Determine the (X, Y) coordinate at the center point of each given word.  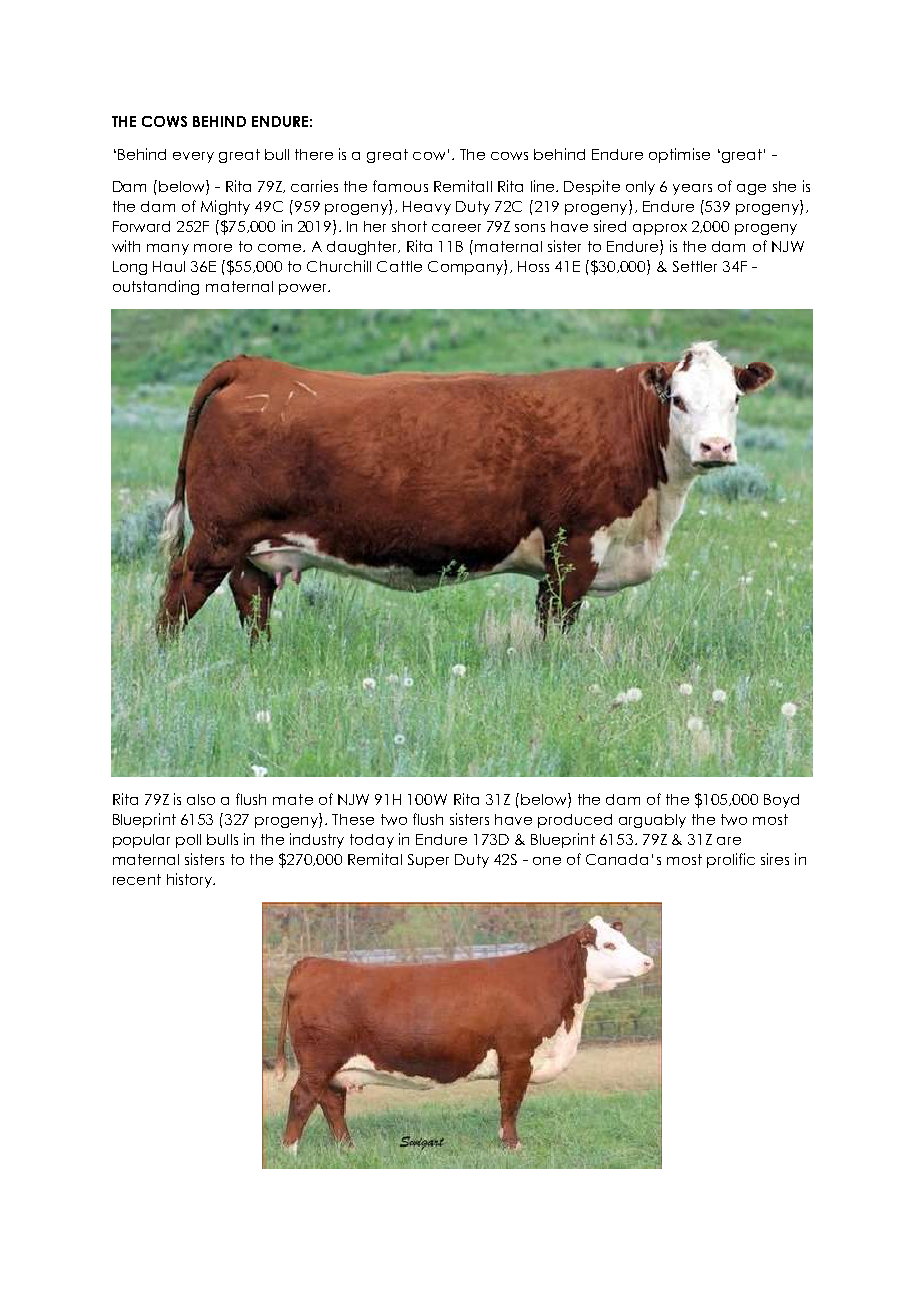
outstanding (156, 287)
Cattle (399, 266)
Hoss (533, 266)
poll (188, 841)
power (304, 289)
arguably (652, 821)
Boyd (781, 801)
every (193, 157)
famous (400, 186)
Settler (695, 266)
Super (428, 861)
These (353, 819)
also (201, 799)
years (692, 189)
